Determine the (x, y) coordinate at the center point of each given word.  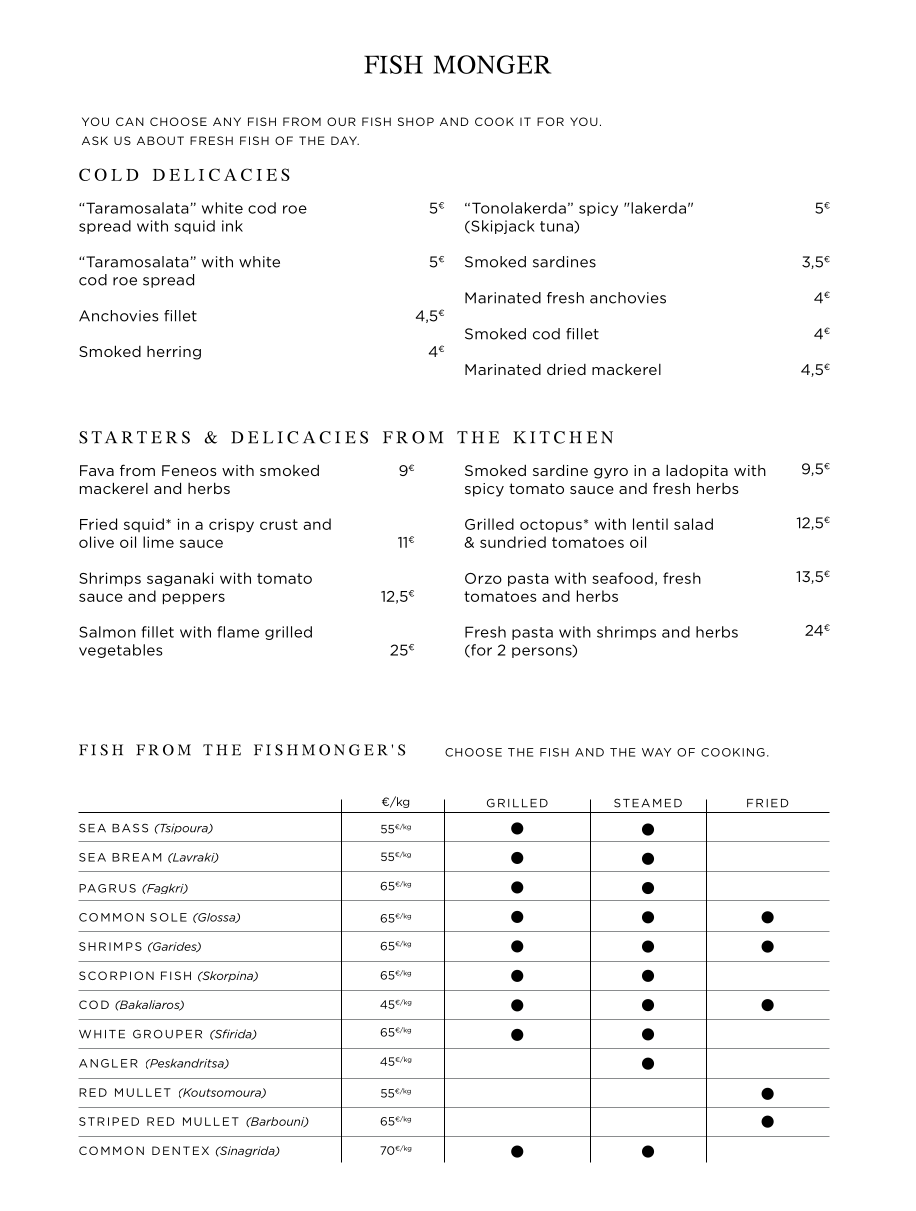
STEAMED (648, 803)
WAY (656, 752)
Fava (97, 470)
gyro (611, 473)
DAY (345, 140)
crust (279, 524)
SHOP (416, 121)
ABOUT (160, 140)
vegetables (121, 651)
